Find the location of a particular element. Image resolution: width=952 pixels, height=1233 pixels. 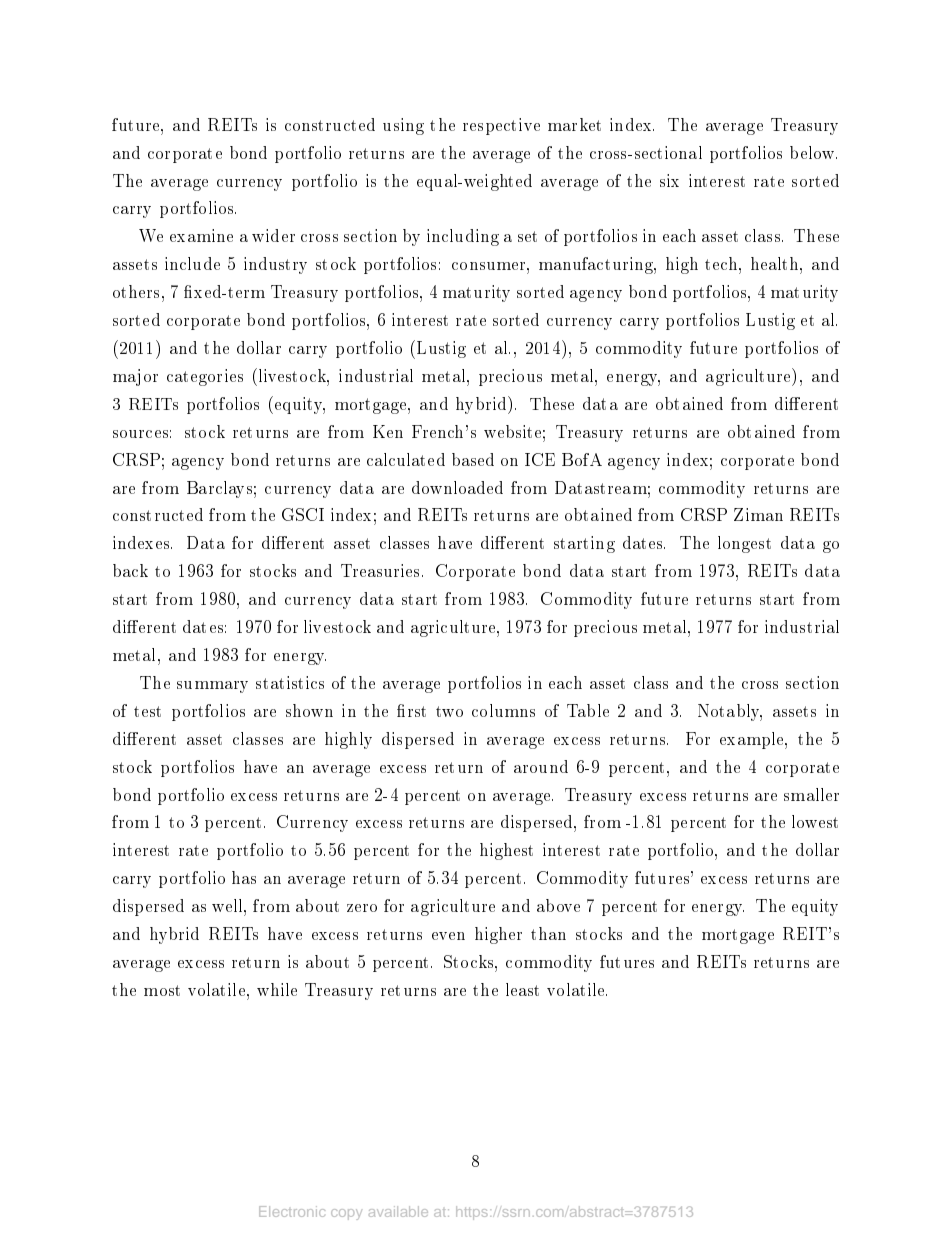

even is located at coordinates (448, 936).
